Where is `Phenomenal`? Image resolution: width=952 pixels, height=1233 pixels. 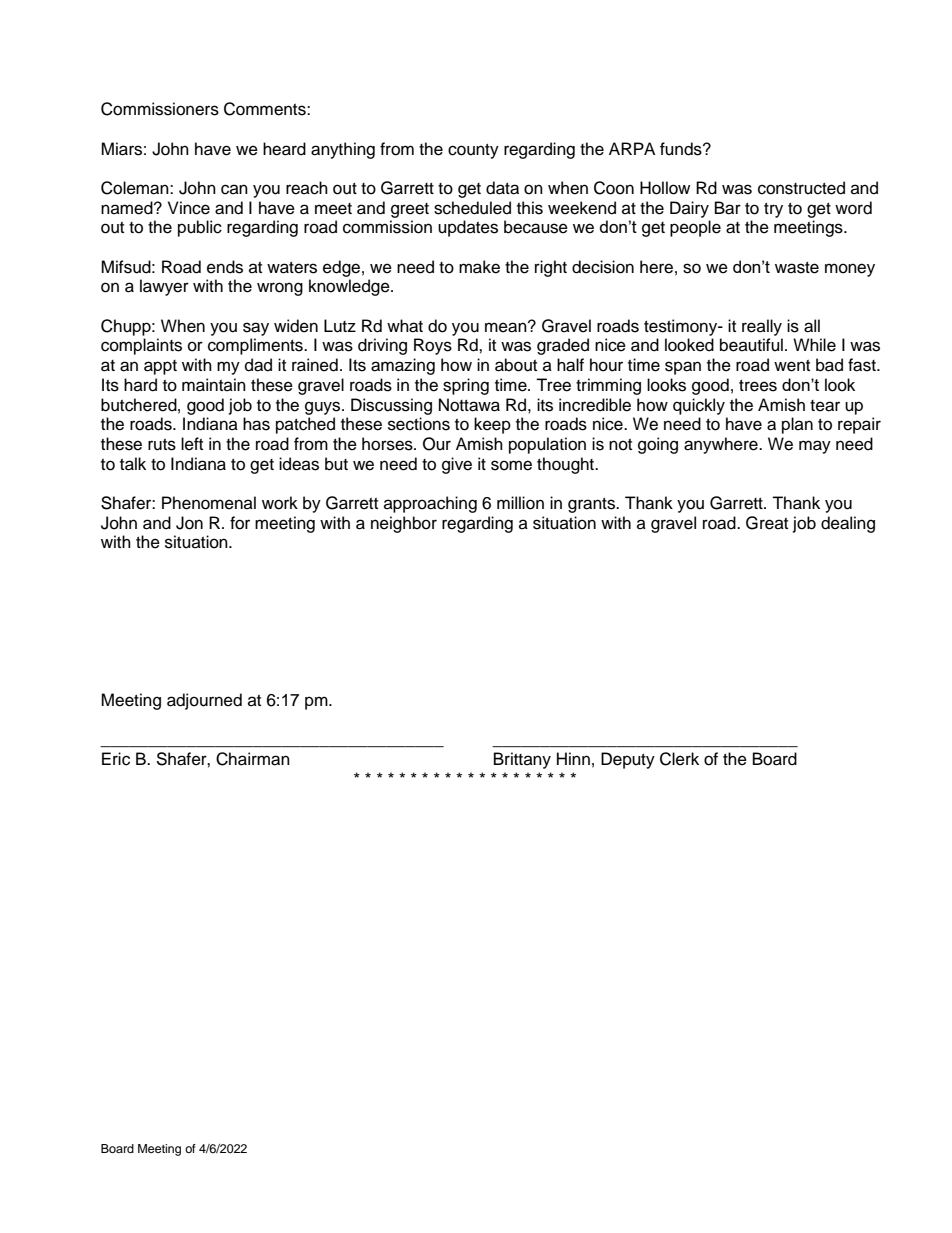
Phenomenal is located at coordinates (209, 503).
